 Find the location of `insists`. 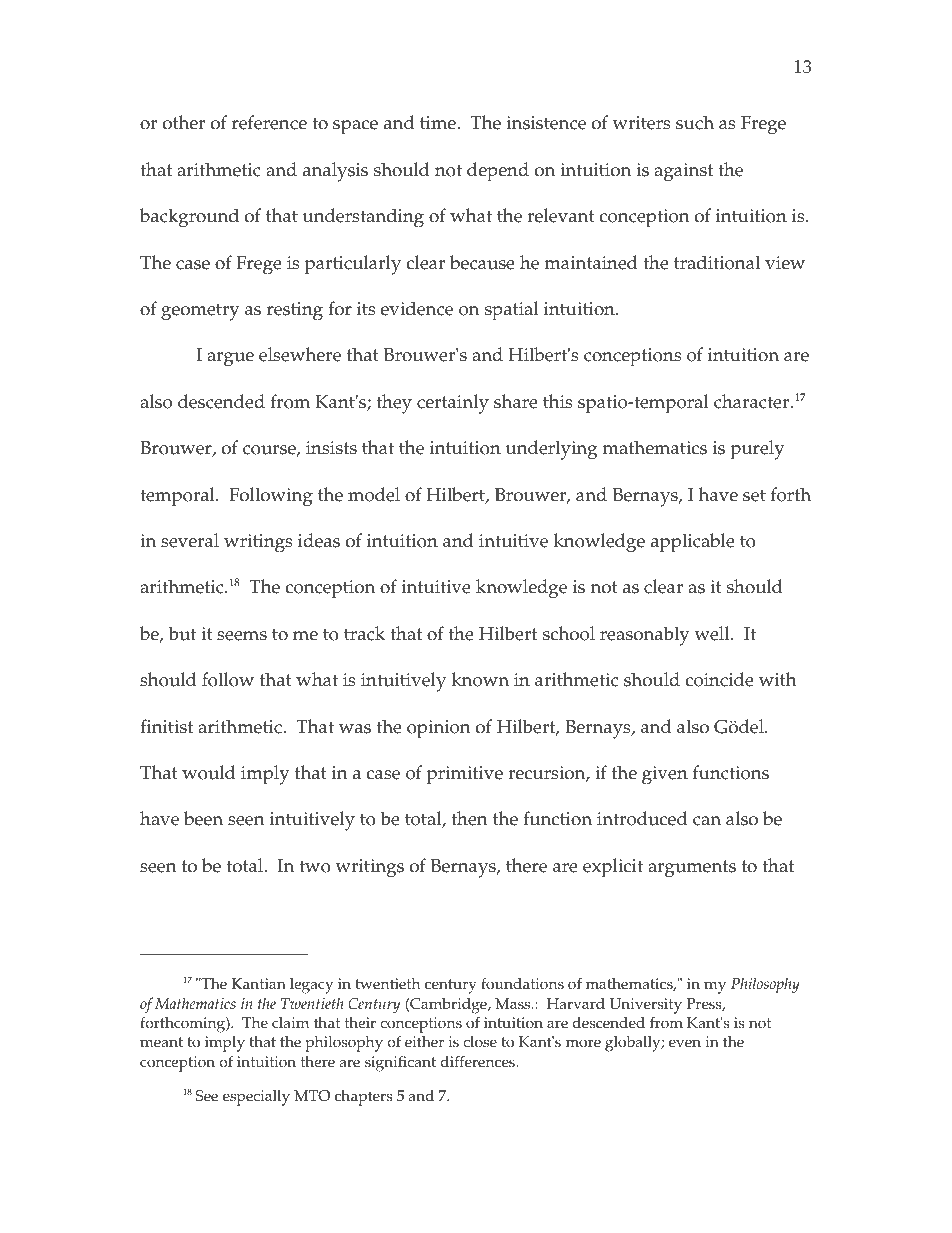

insists is located at coordinates (331, 448).
